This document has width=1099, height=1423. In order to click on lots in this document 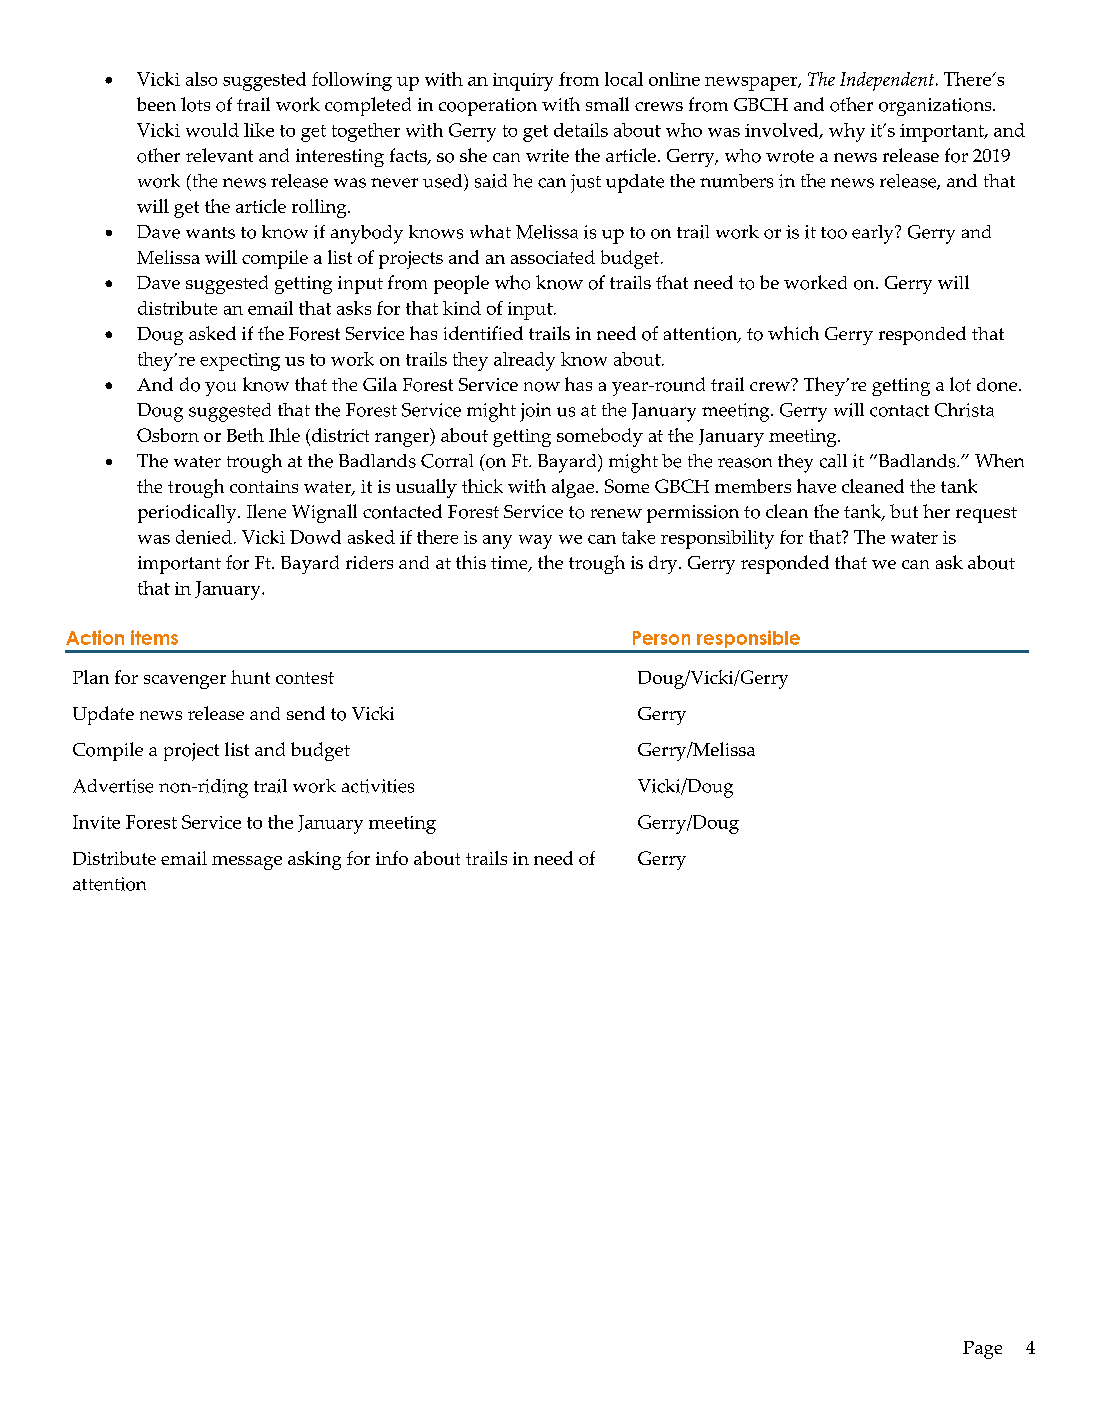, I will do `click(195, 104)`.
